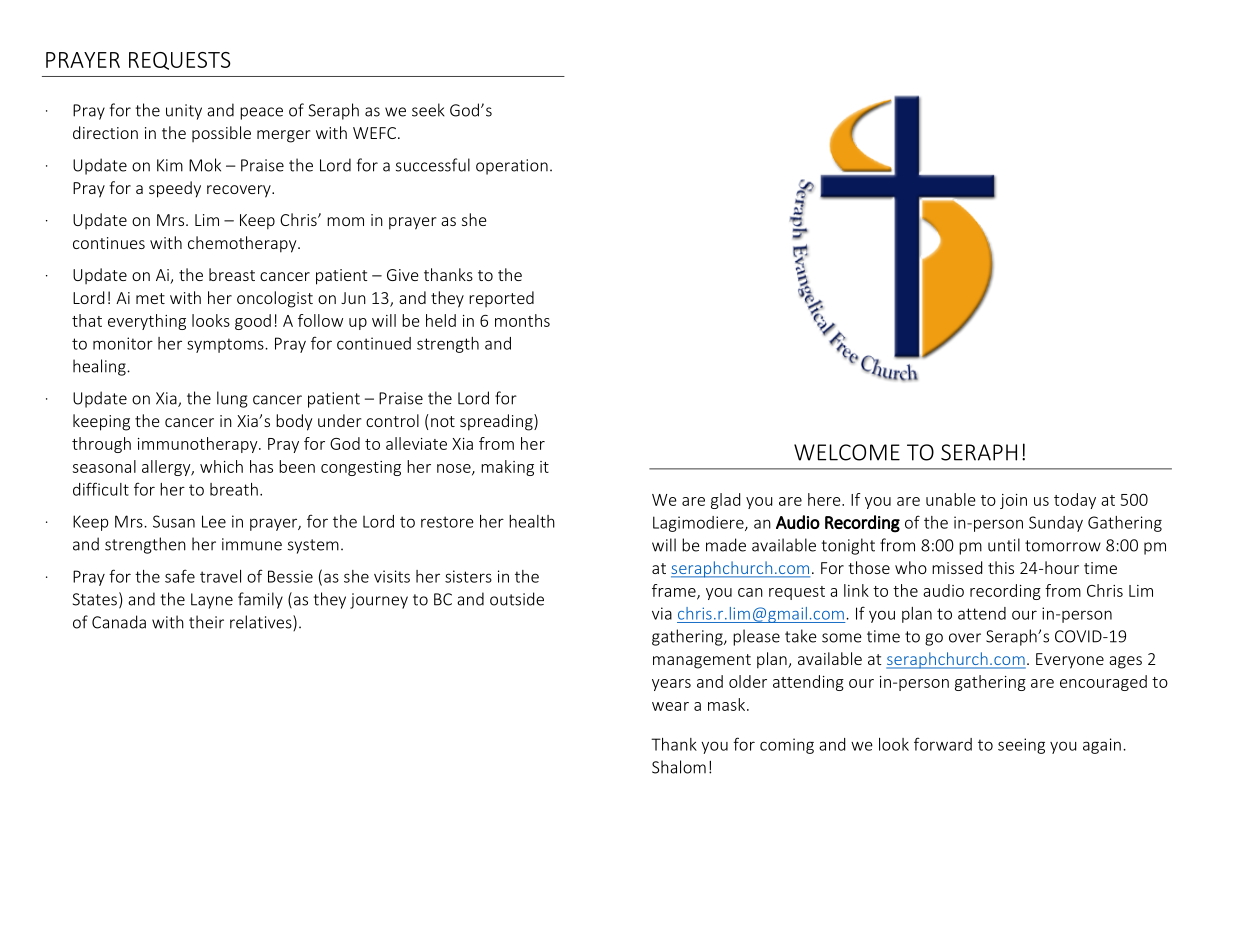 Image resolution: width=1233 pixels, height=952 pixels. I want to click on WELCOME, so click(847, 452).
